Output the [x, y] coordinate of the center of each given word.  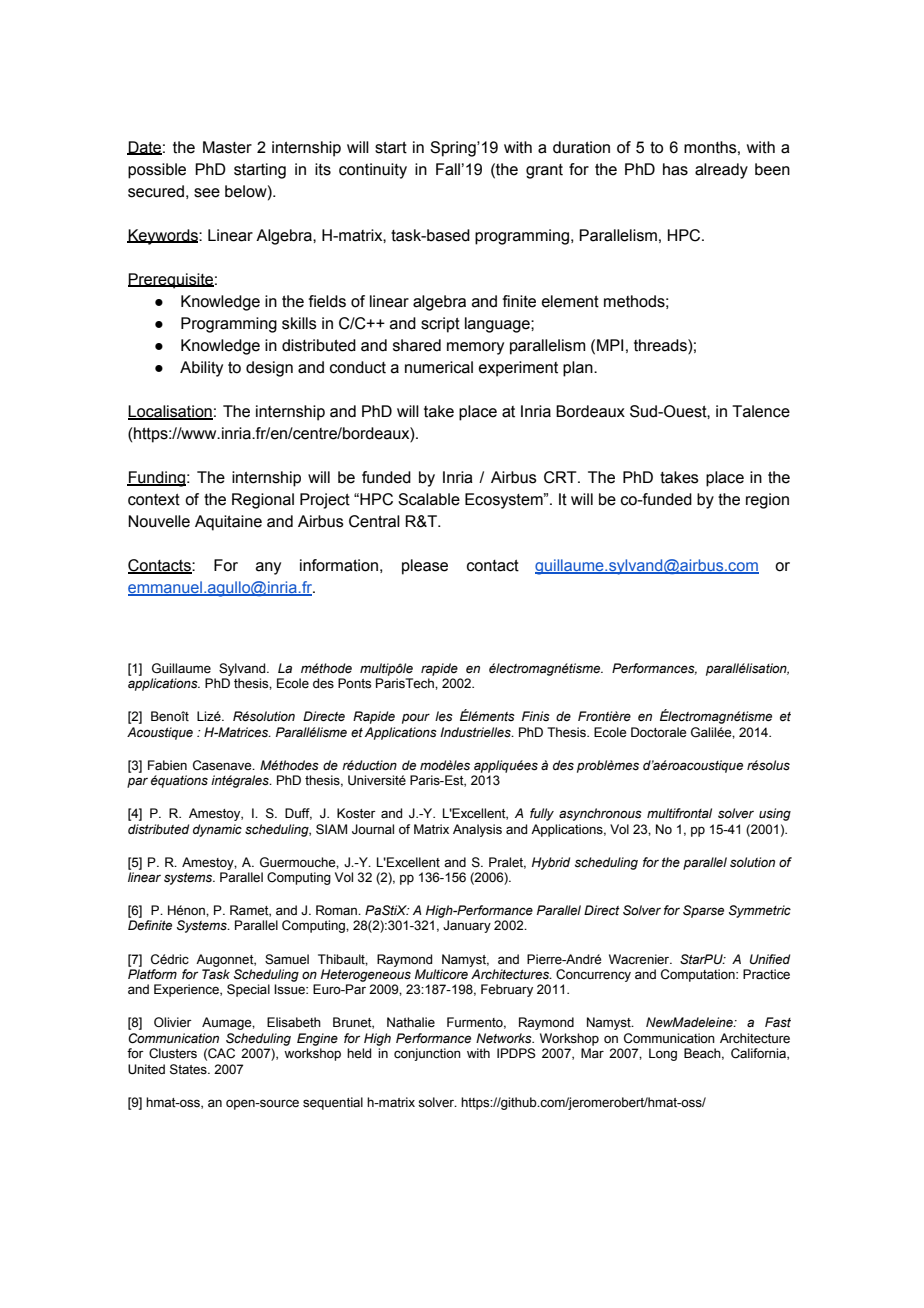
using [775, 814]
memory [475, 348]
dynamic [217, 830]
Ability [201, 369]
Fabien [167, 765]
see [207, 193]
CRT [561, 477]
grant [544, 171]
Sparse [703, 911]
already [721, 171]
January [467, 926]
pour [416, 718]
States [189, 1069]
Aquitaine [228, 523]
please [425, 567]
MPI [610, 345]
